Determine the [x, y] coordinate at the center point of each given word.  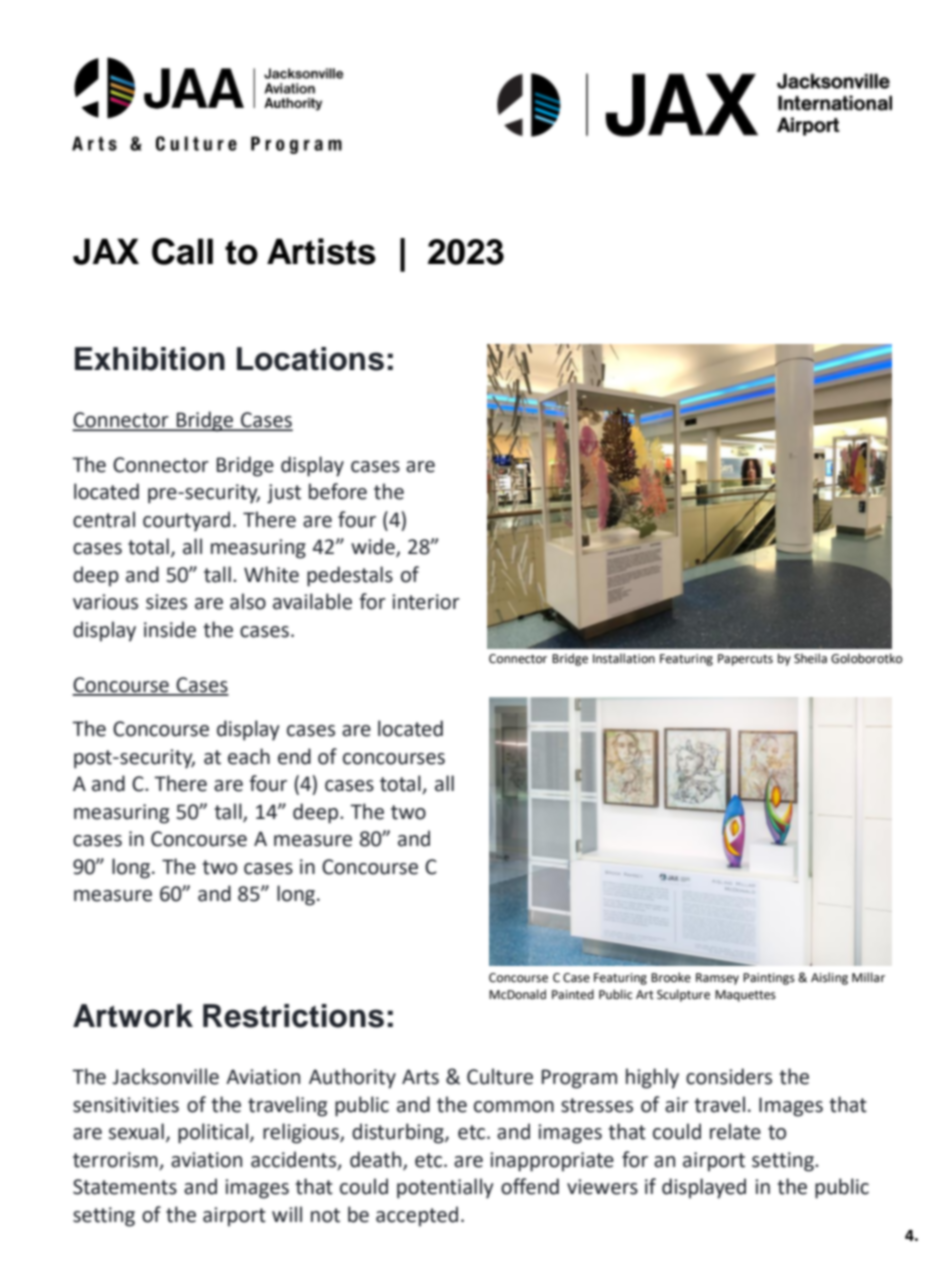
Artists [321, 251]
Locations [310, 359]
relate [735, 1131]
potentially [445, 1188]
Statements [125, 1187]
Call [182, 251]
